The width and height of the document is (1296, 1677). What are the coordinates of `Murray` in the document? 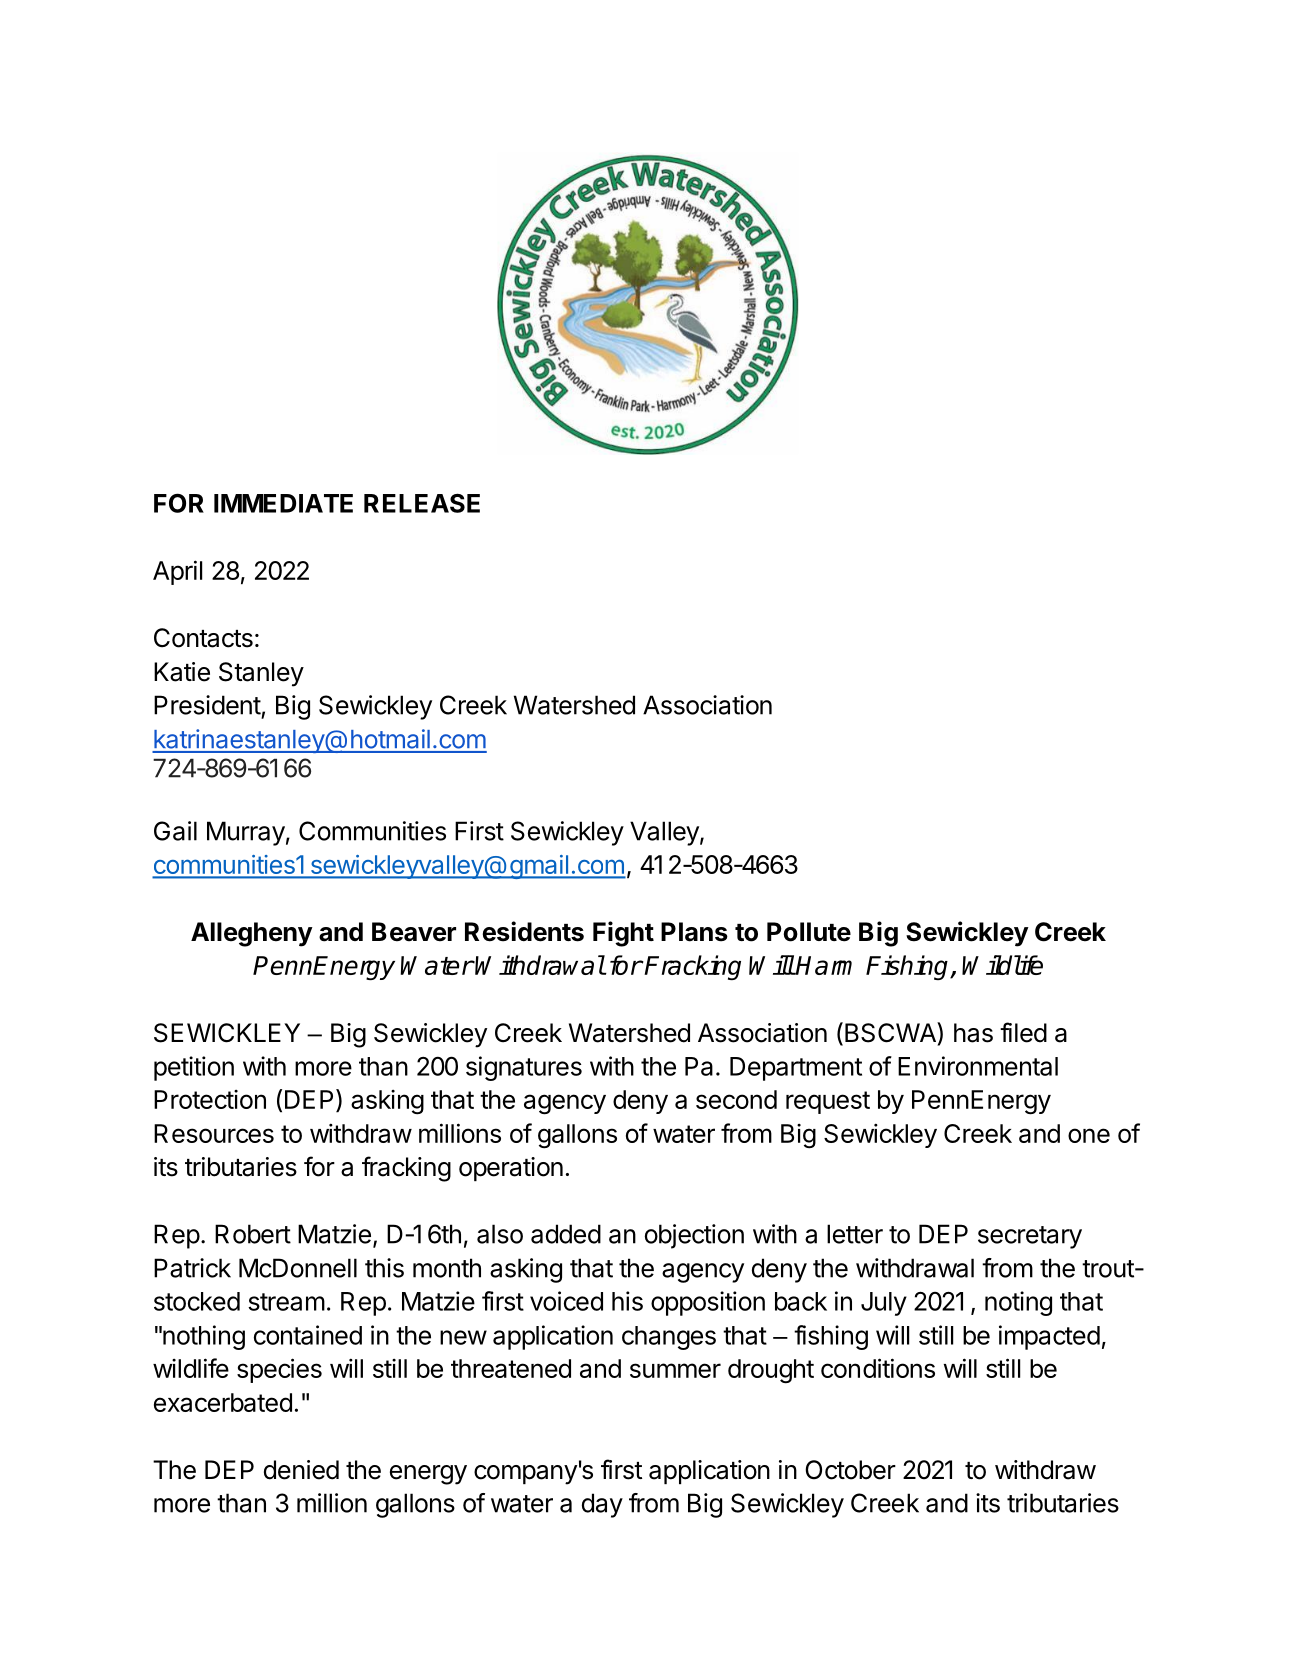 It's located at (246, 833).
